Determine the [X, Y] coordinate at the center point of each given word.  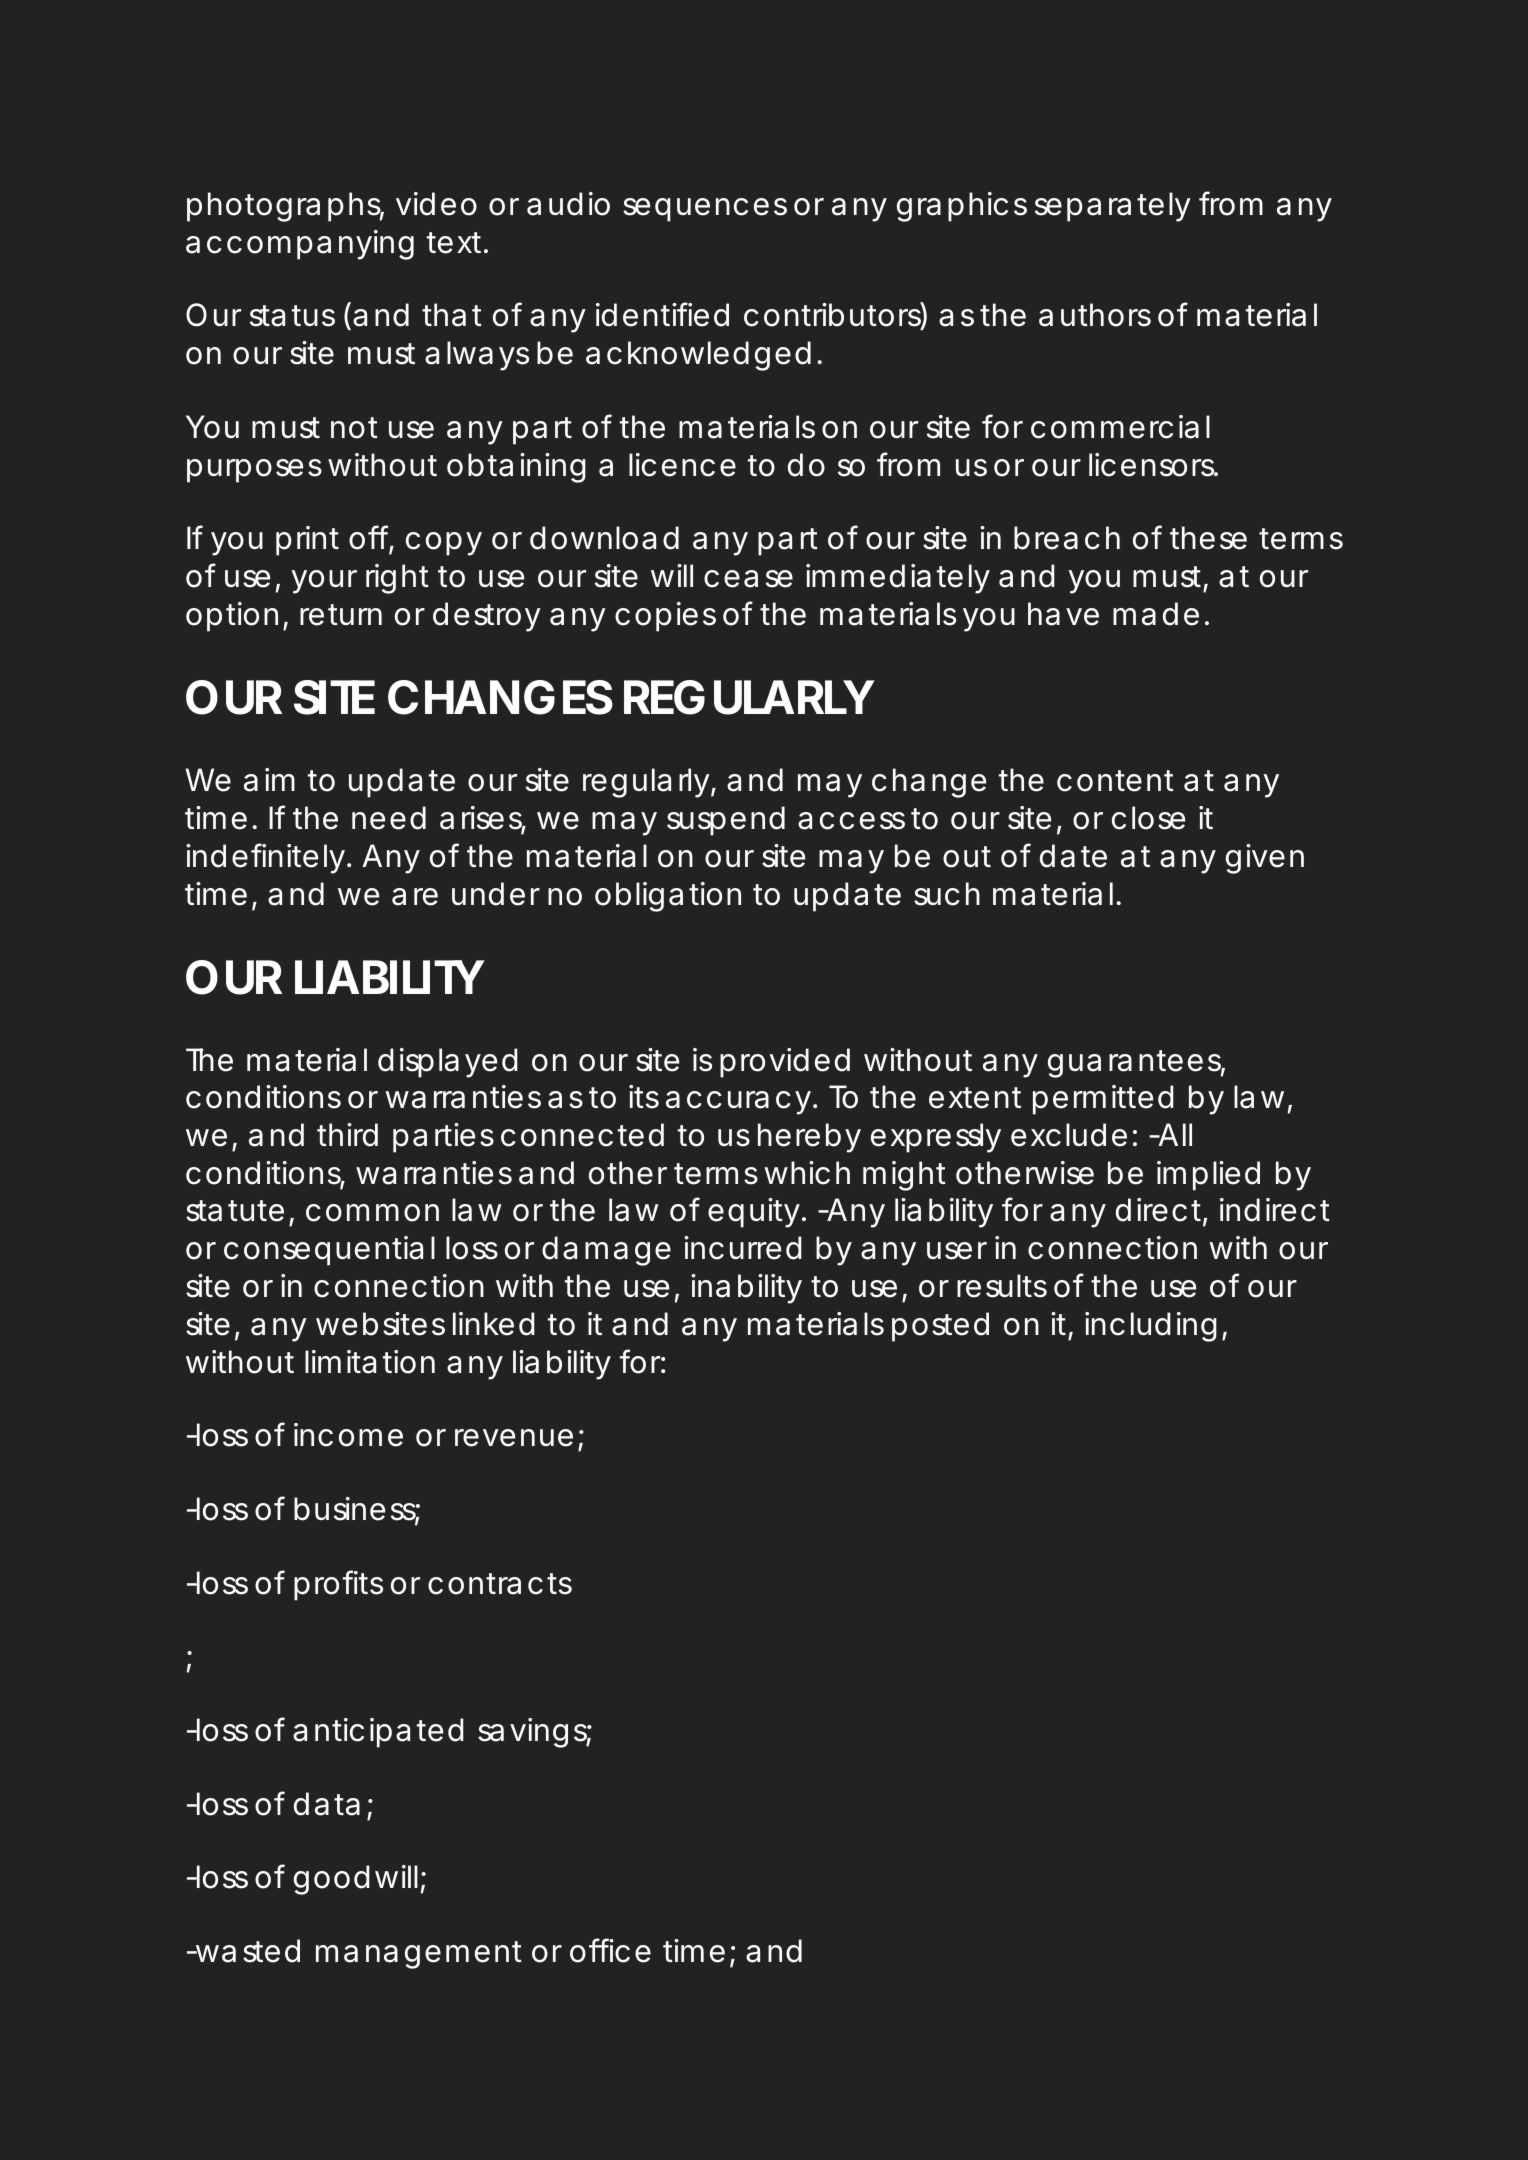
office [610, 1950]
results [1002, 1286]
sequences [705, 210]
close [1148, 818]
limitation [370, 1362]
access [851, 821]
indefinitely [265, 858]
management [419, 1955]
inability [746, 1289]
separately [1113, 207]
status [292, 316]
